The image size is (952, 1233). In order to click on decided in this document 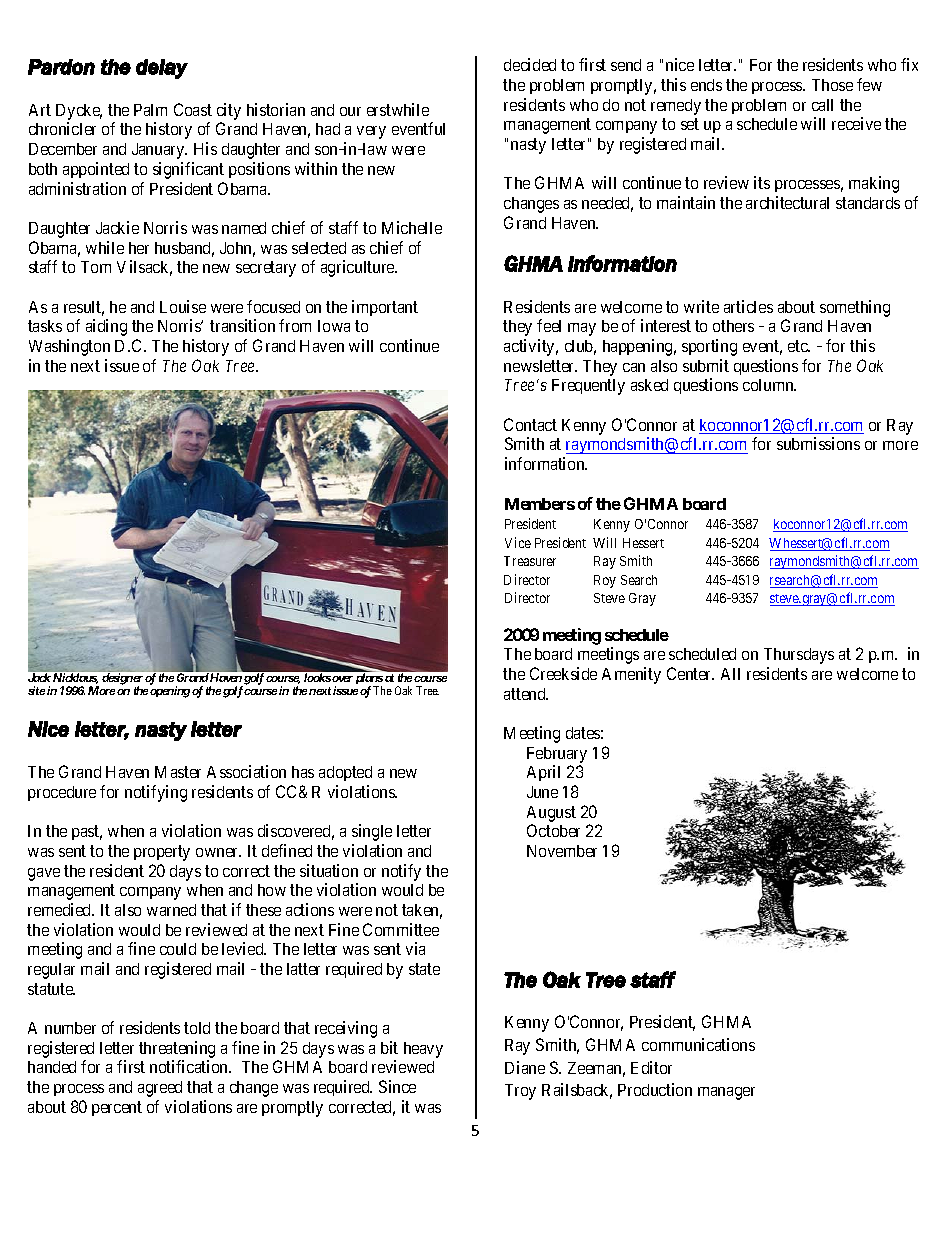, I will do `click(530, 64)`.
